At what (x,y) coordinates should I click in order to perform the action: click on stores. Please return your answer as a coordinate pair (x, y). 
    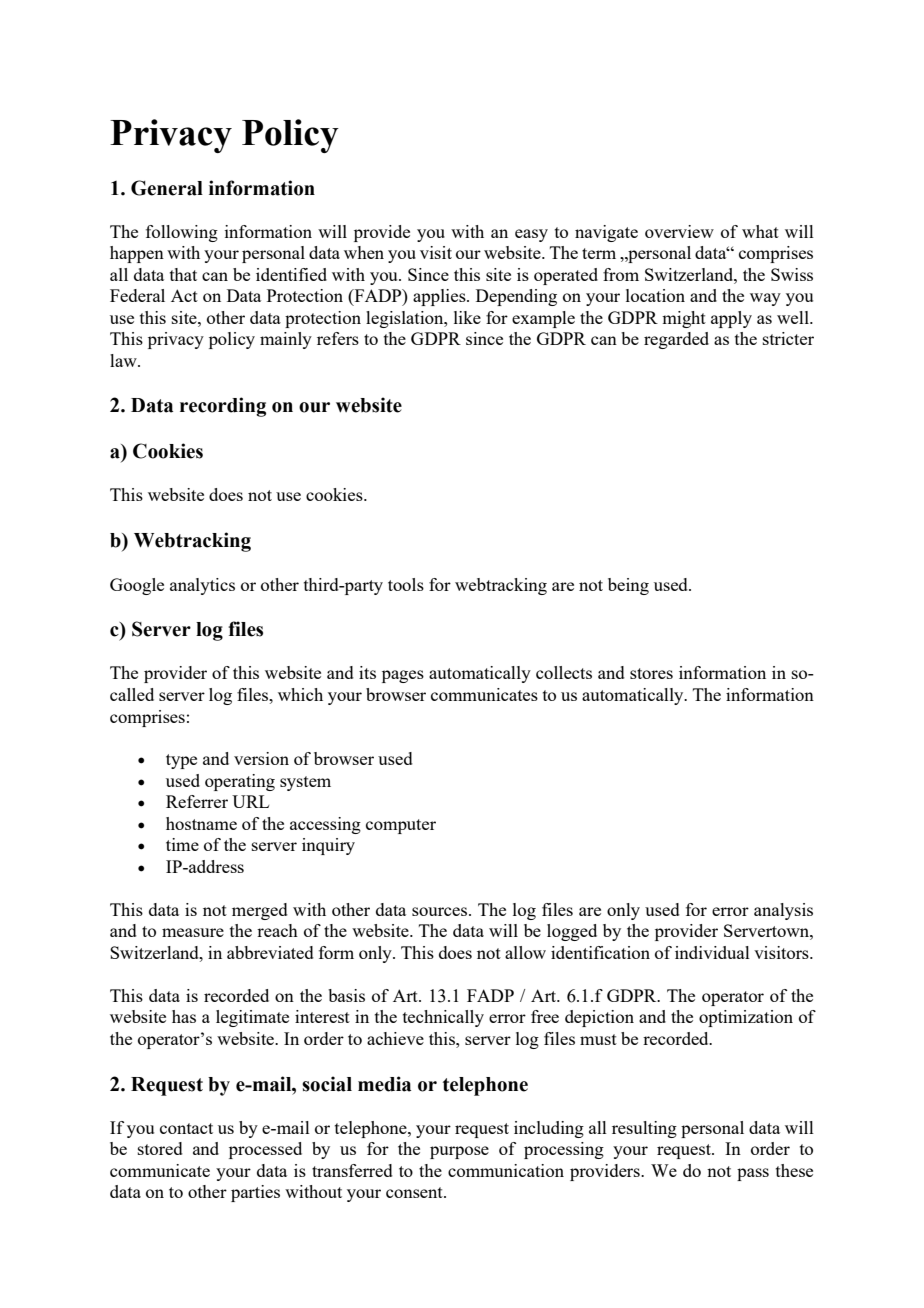
    Looking at the image, I should click on (651, 673).
